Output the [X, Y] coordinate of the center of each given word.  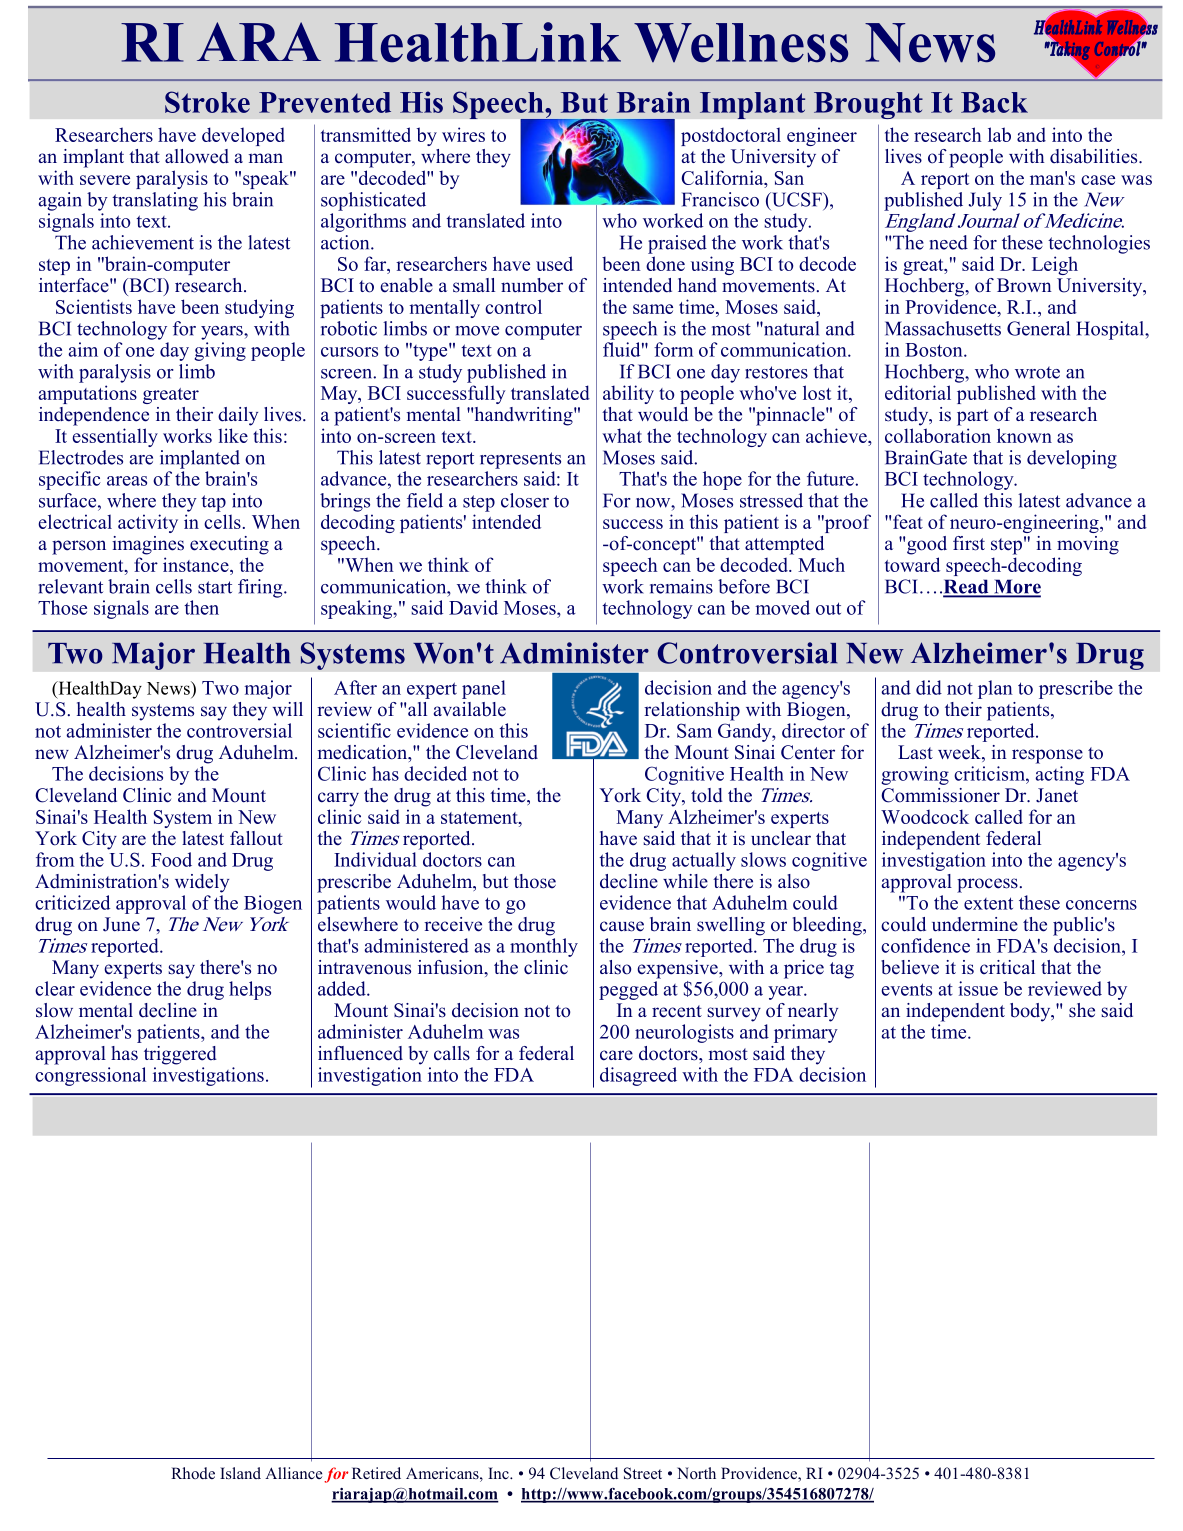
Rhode [193, 1473]
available [470, 709]
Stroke [207, 102]
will [288, 709]
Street [643, 1473]
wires [463, 134]
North [696, 1473]
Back [994, 102]
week [960, 753]
